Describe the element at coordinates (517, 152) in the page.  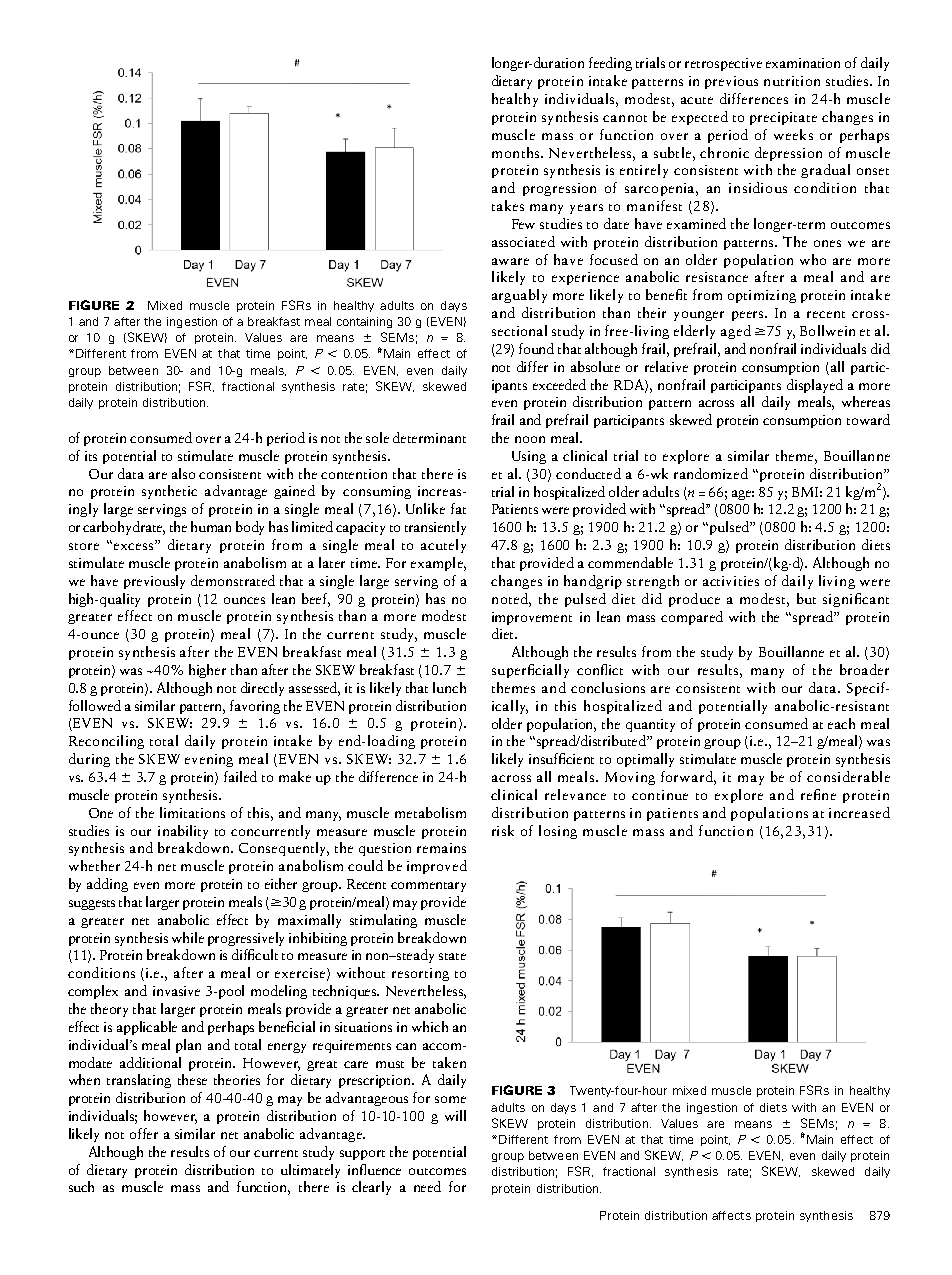
I see `months` at that location.
